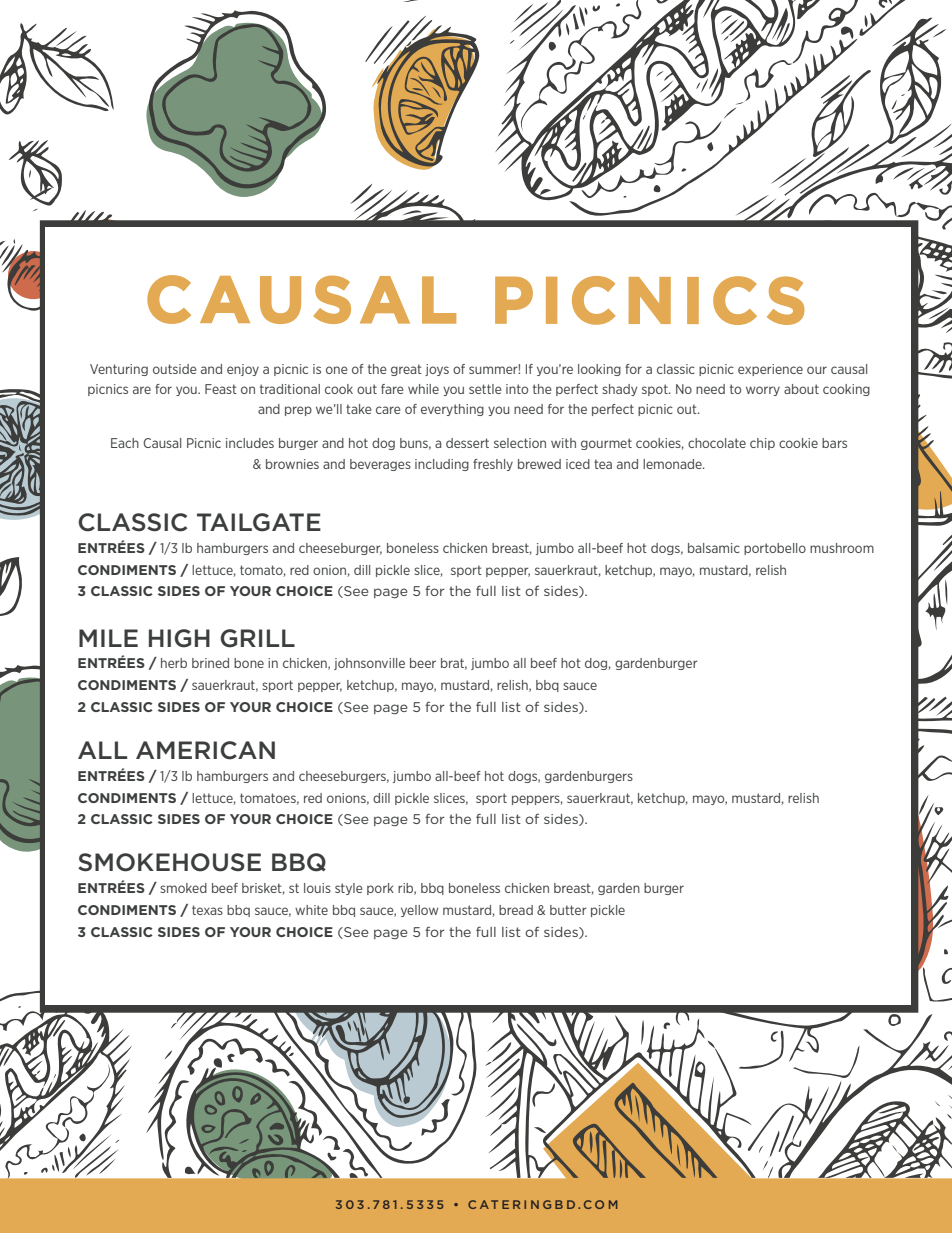  What do you see at coordinates (259, 522) in the image?
I see `TAILGATE` at bounding box center [259, 522].
